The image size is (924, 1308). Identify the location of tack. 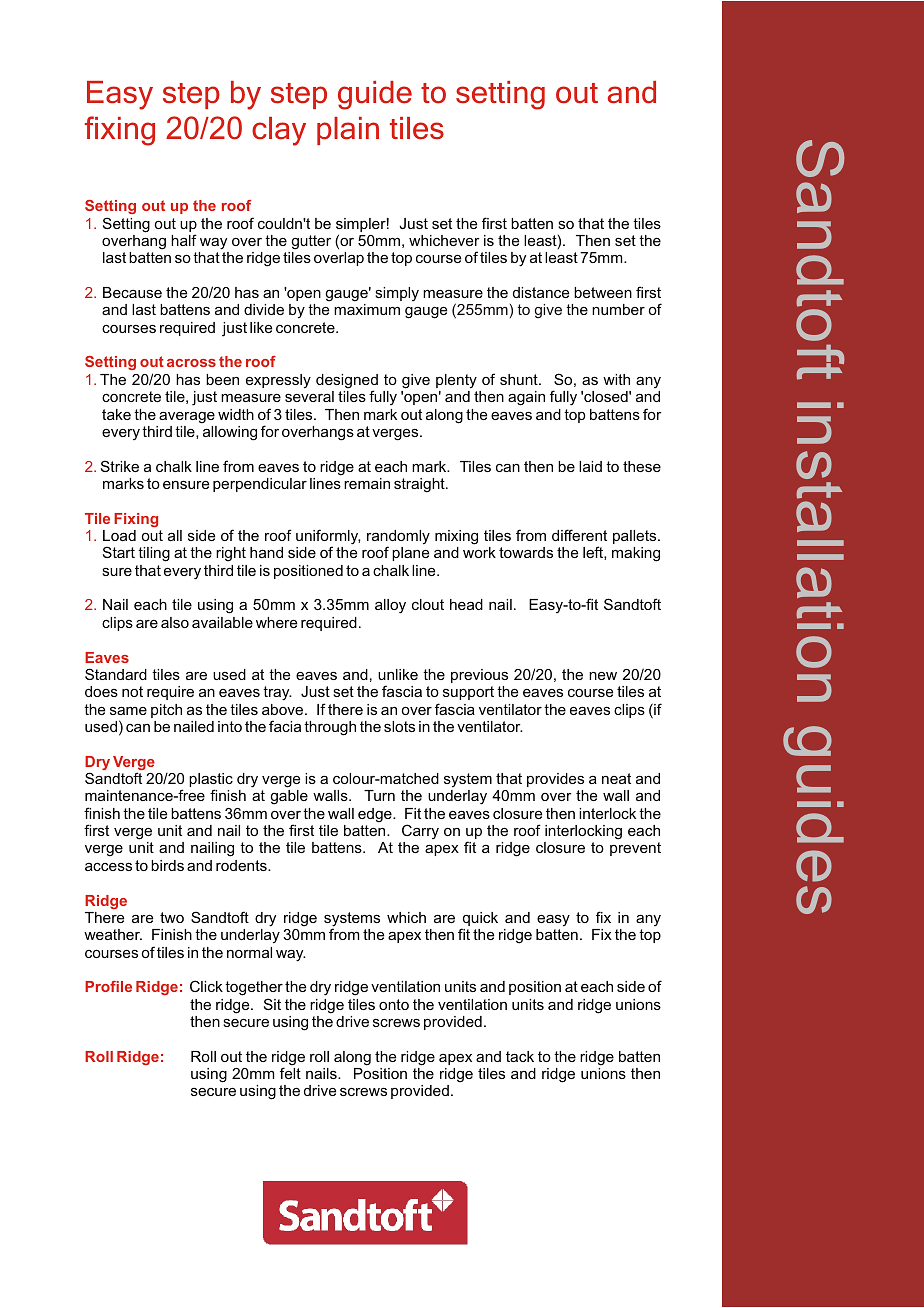
(520, 1056).
